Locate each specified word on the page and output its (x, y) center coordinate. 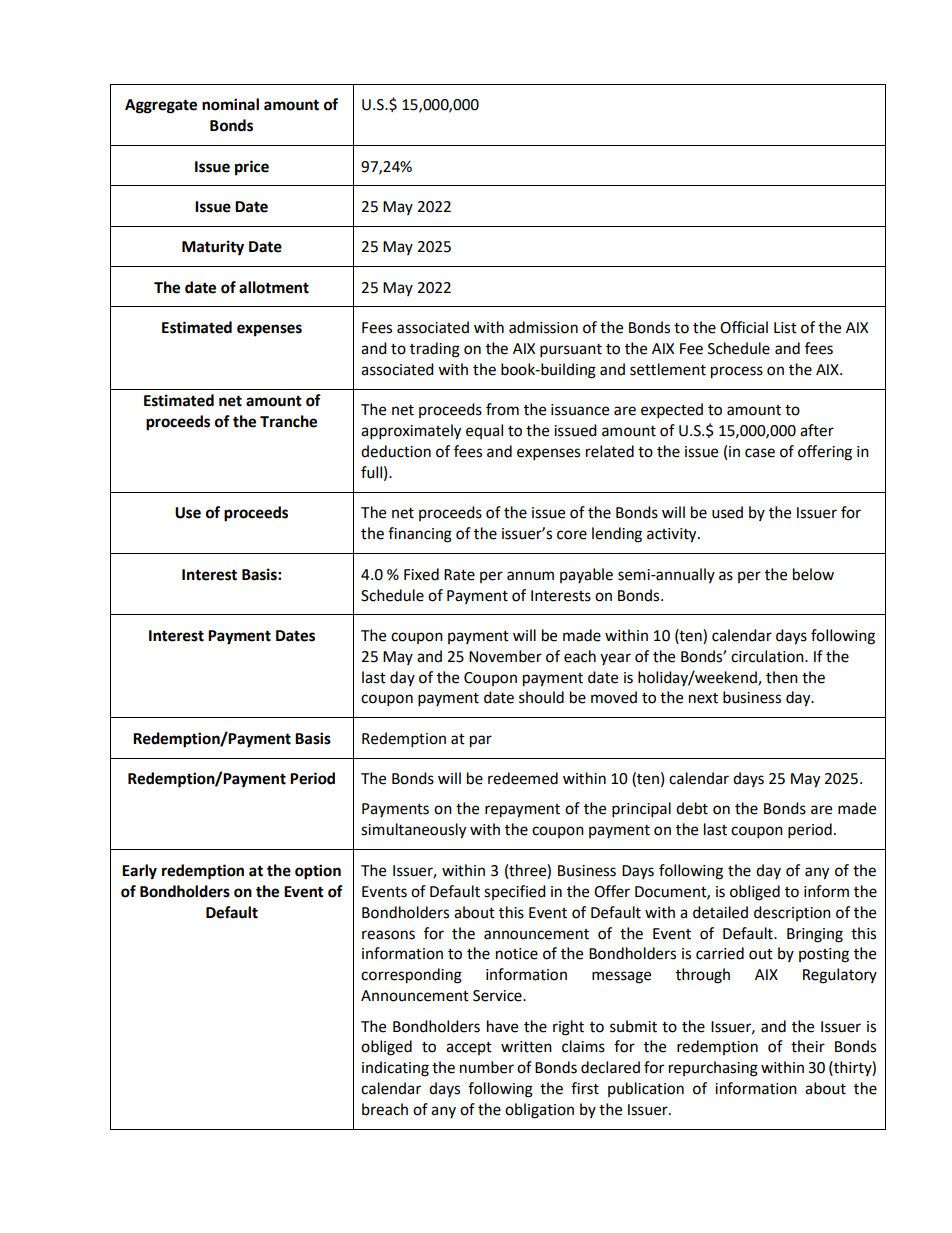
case (760, 453)
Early (139, 872)
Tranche (288, 421)
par (481, 741)
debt (692, 808)
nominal (230, 104)
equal (484, 431)
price (252, 168)
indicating (395, 1069)
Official (744, 327)
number (487, 1067)
